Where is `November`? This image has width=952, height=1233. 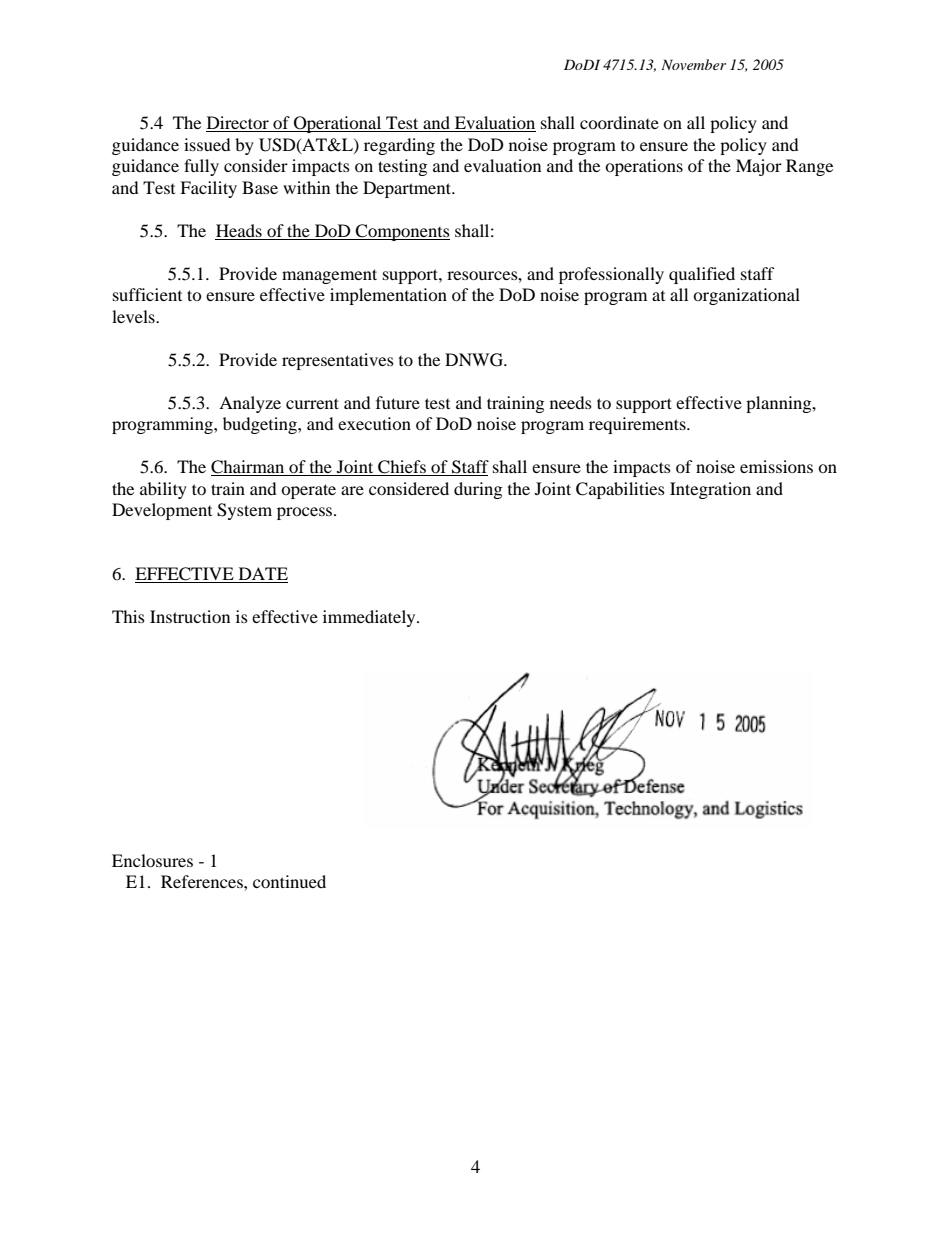 November is located at coordinates (693, 64).
